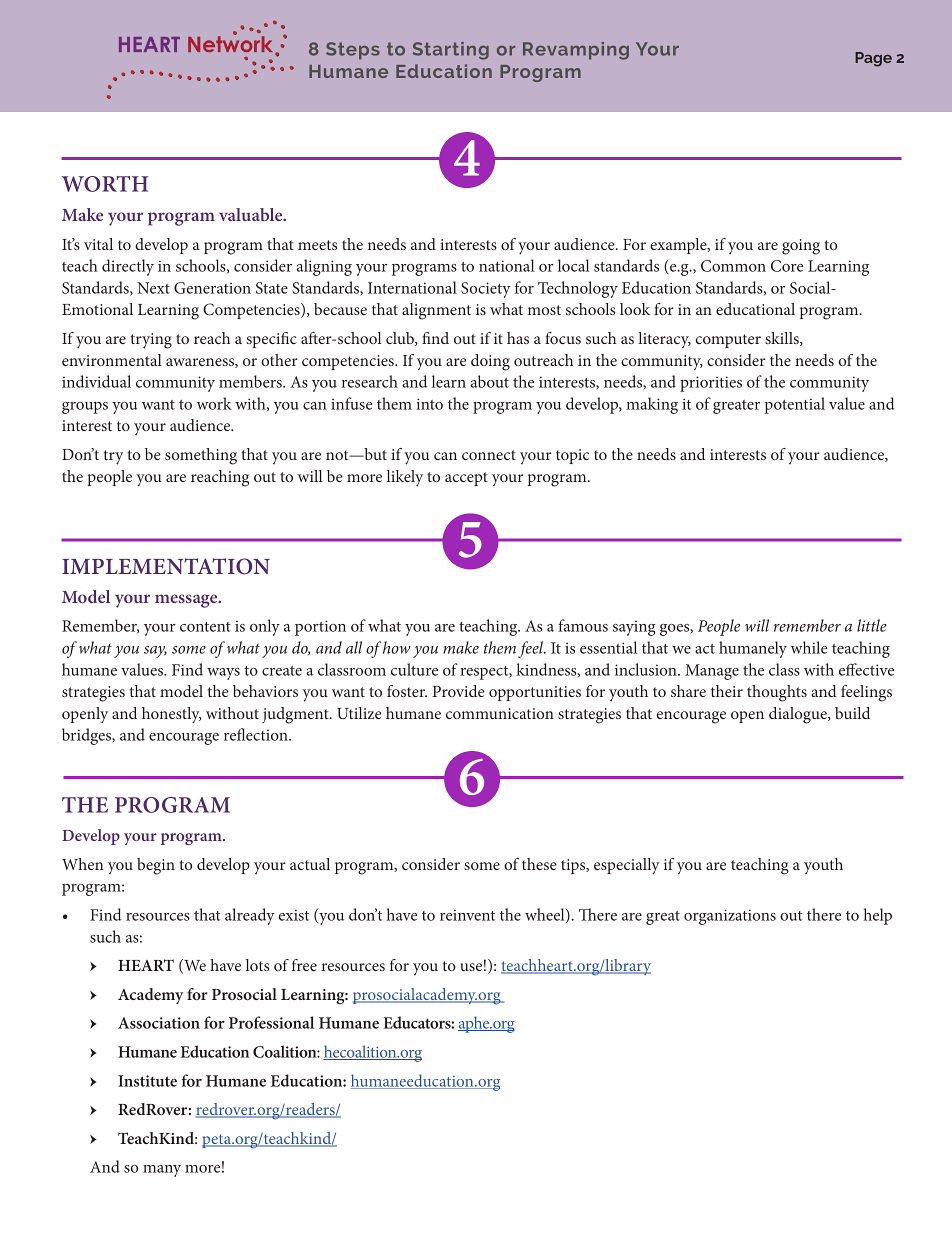  Describe the element at coordinates (451, 51) in the screenshot. I see `Starting` at that location.
